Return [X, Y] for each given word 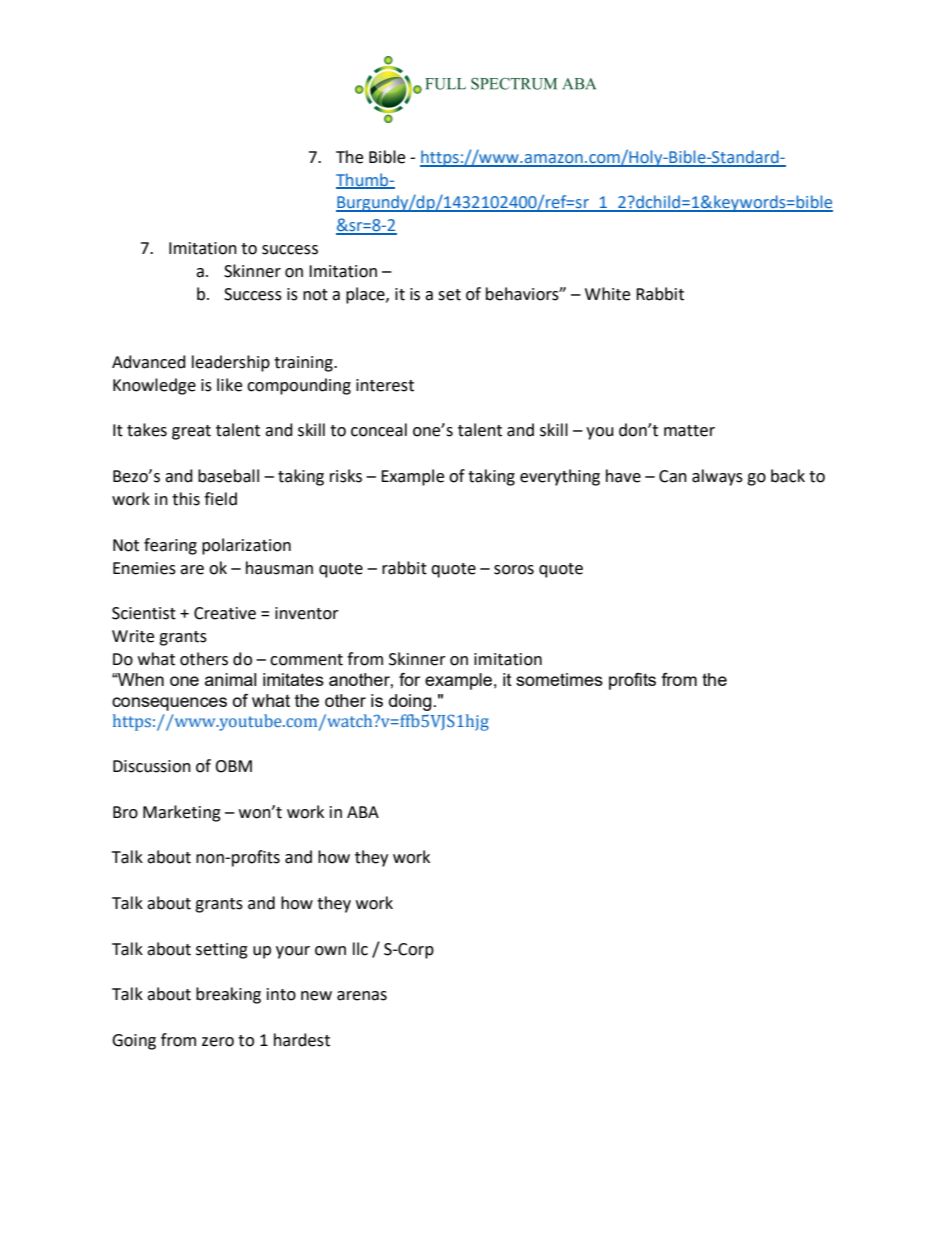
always [717, 477]
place [366, 295]
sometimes [559, 679]
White [607, 294]
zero [218, 1042]
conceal [379, 430]
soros [514, 570]
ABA [363, 812]
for [409, 679]
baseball [228, 476]
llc [360, 949]
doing [410, 702]
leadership [231, 363]
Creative [225, 613]
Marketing [182, 813]
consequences [169, 704]
